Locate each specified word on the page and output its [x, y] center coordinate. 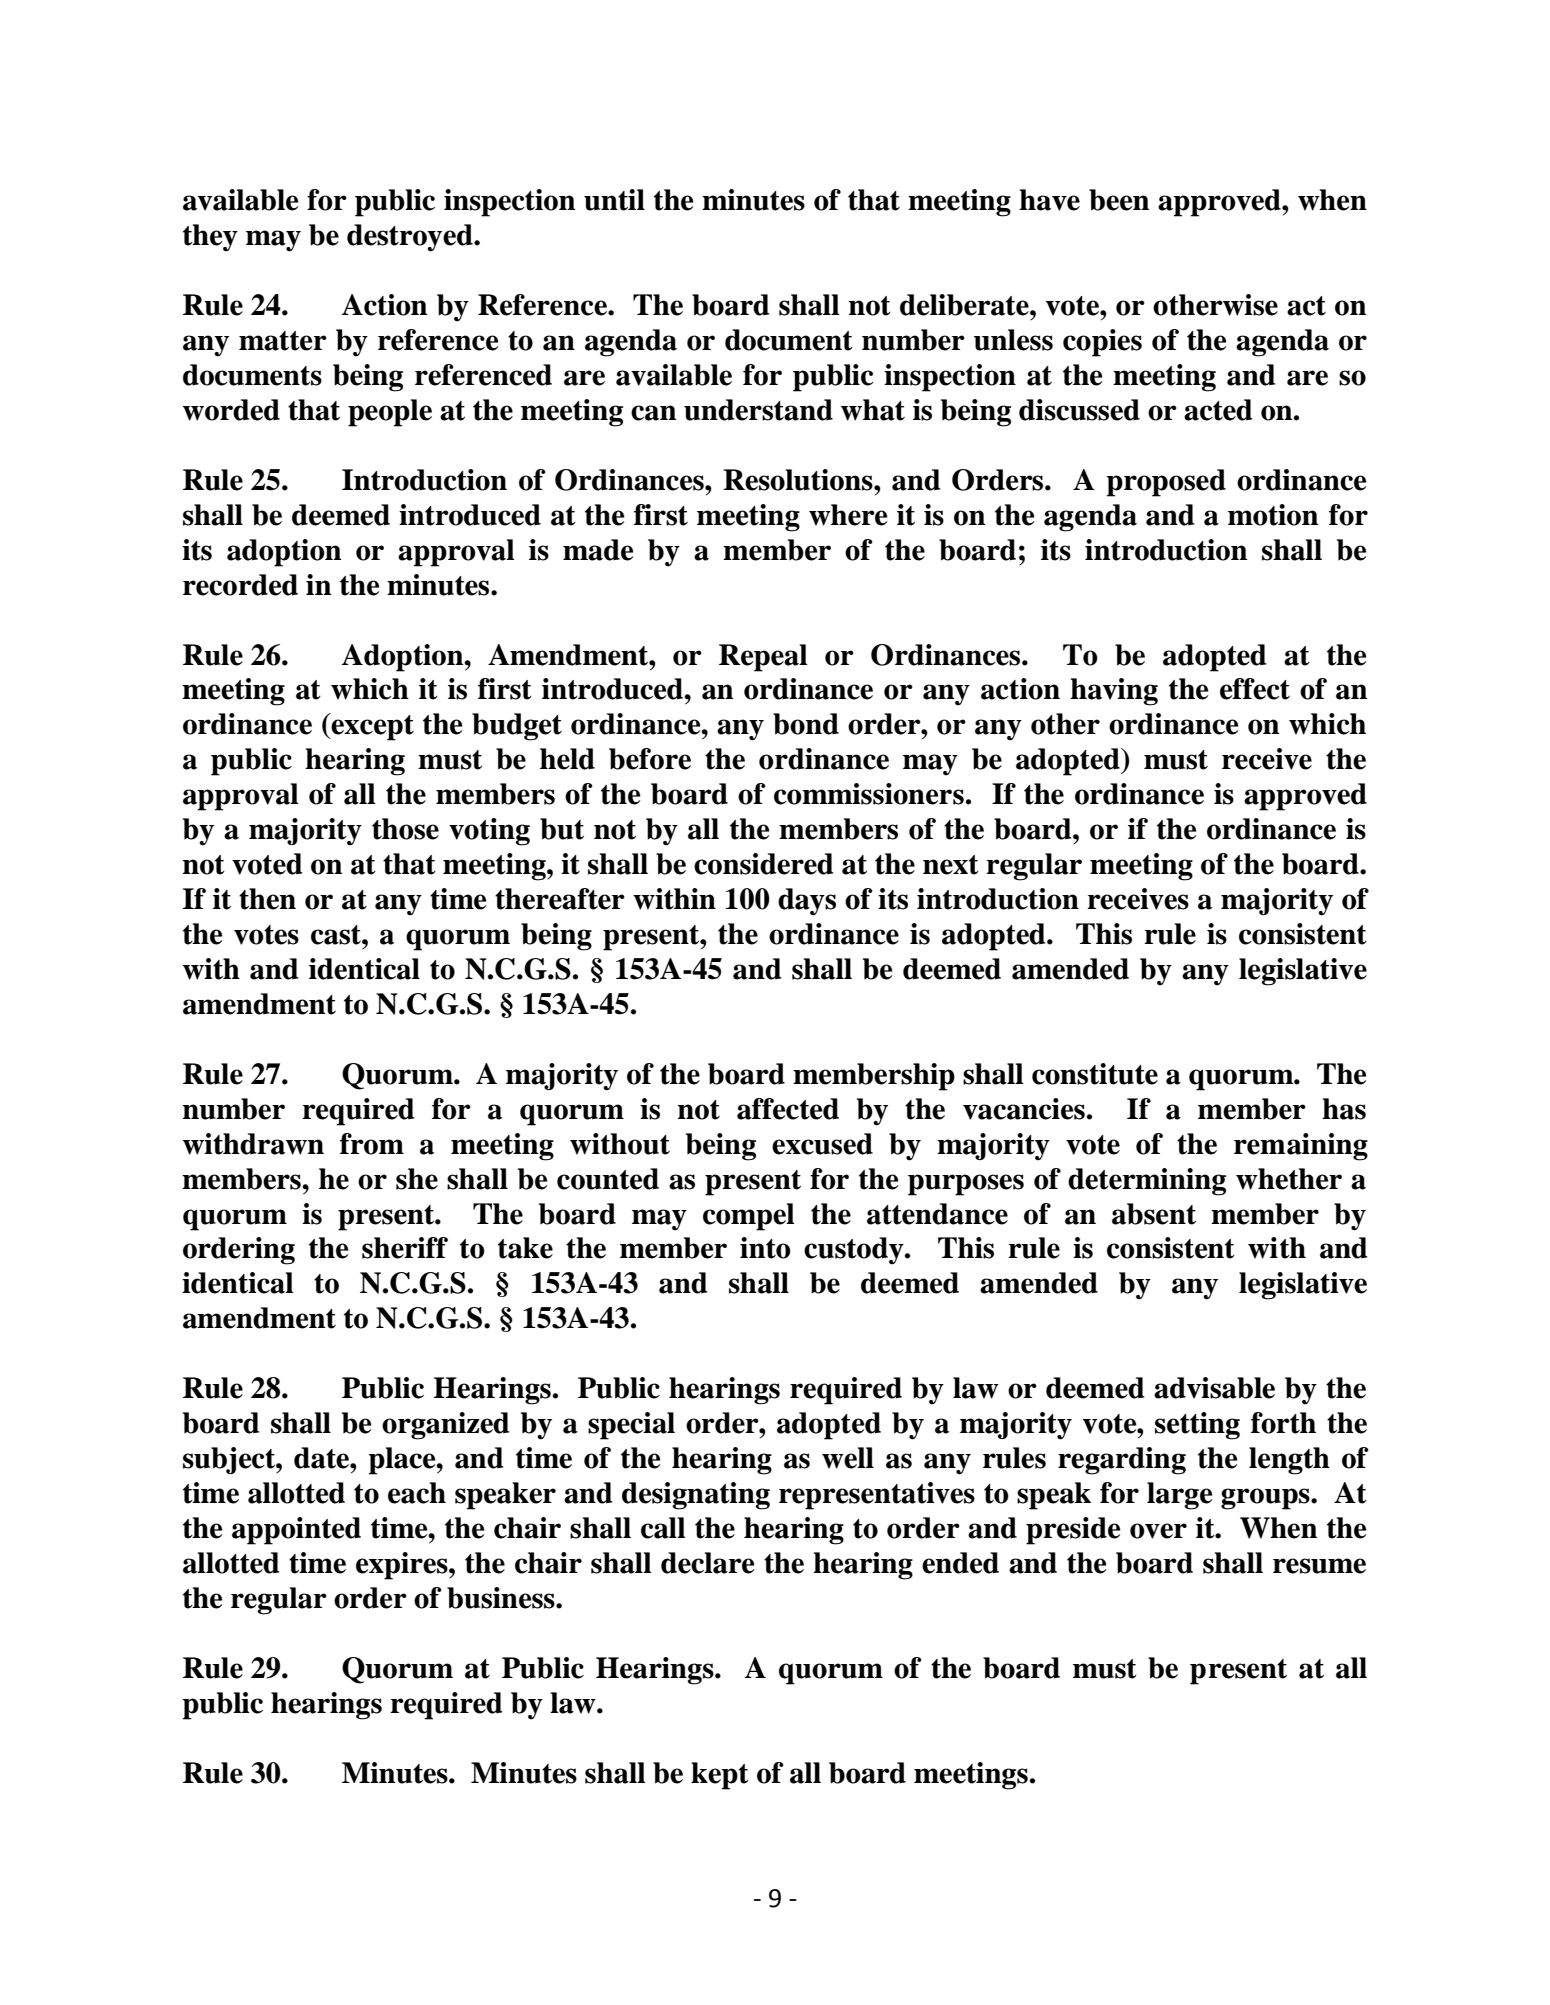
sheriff [405, 1248]
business [502, 1598]
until [614, 200]
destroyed [411, 238]
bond [806, 724]
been [1119, 200]
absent [1154, 1214]
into [765, 1248]
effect [1255, 689]
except [372, 727]
